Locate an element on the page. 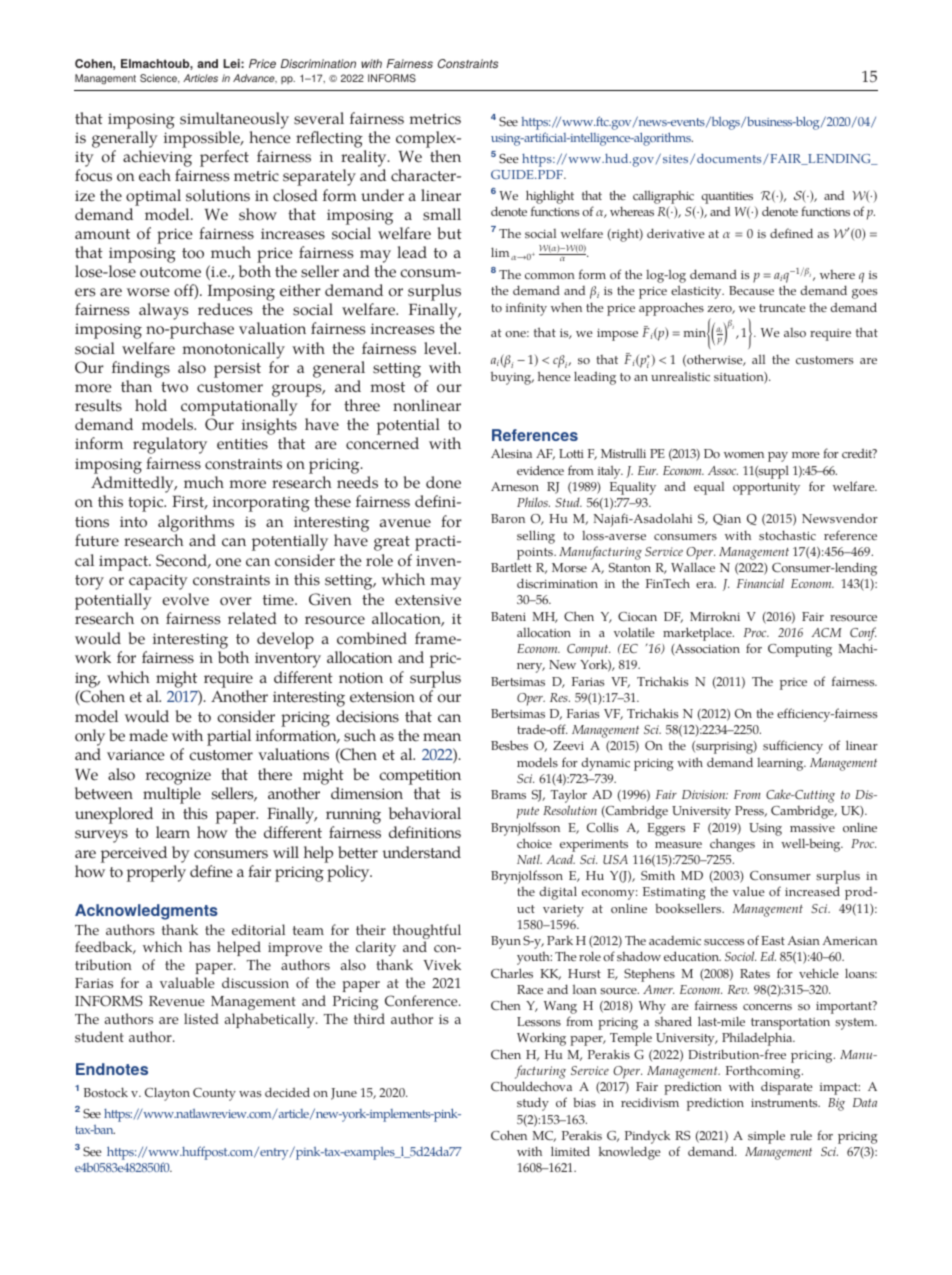  quantities is located at coordinates (726, 199).
